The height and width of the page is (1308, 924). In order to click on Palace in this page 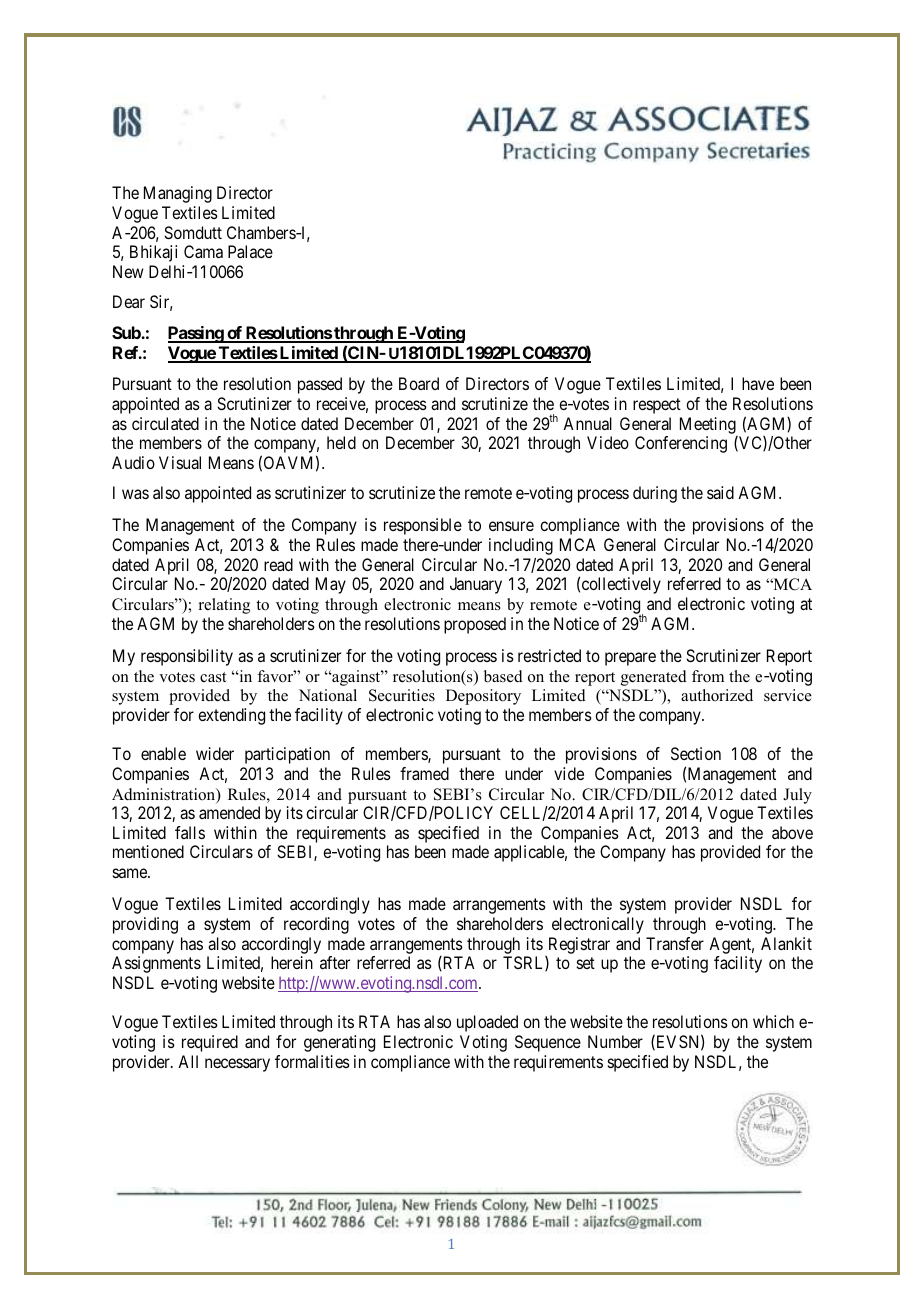, I will do `click(250, 251)`.
